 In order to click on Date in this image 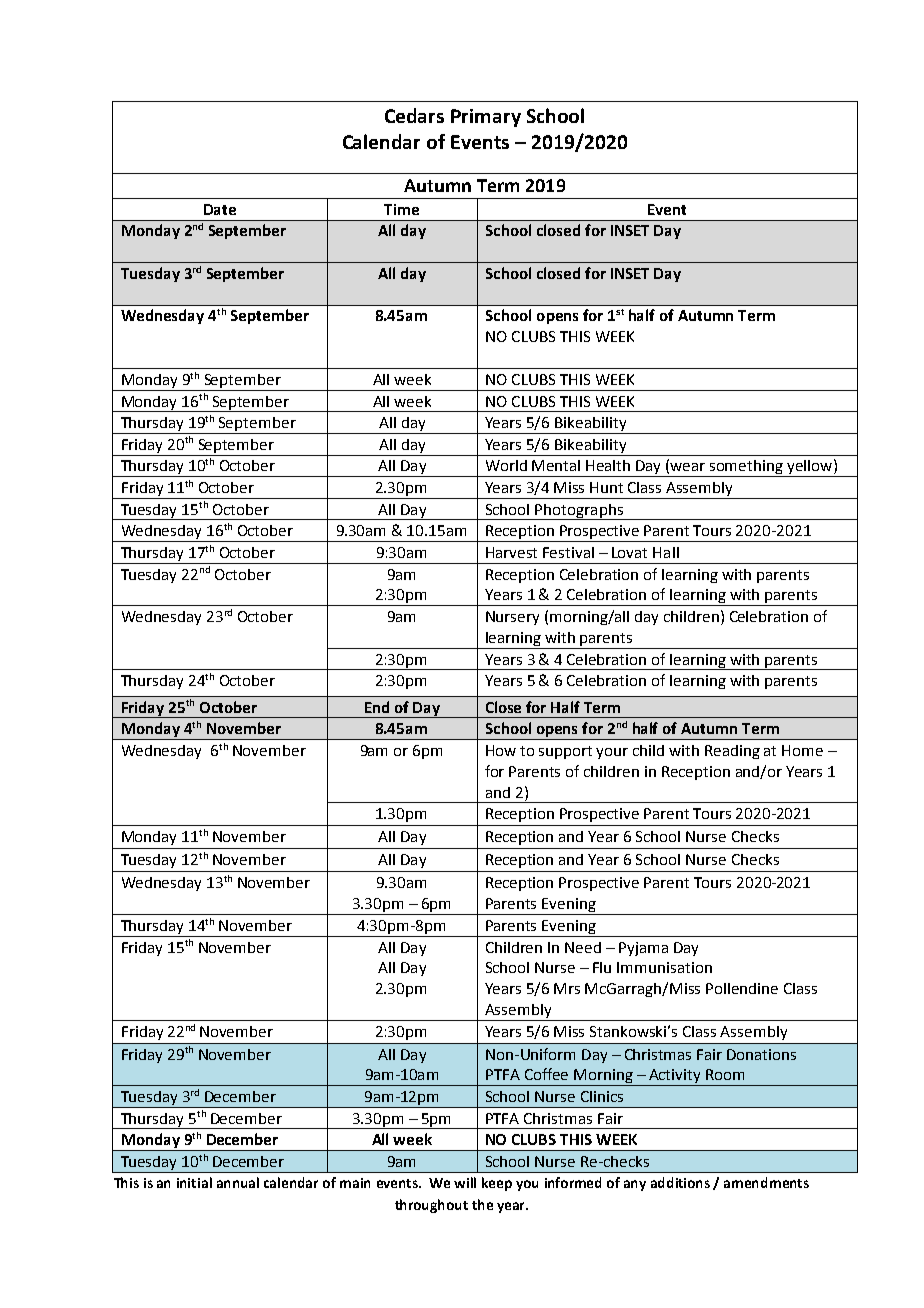, I will do `click(220, 209)`.
